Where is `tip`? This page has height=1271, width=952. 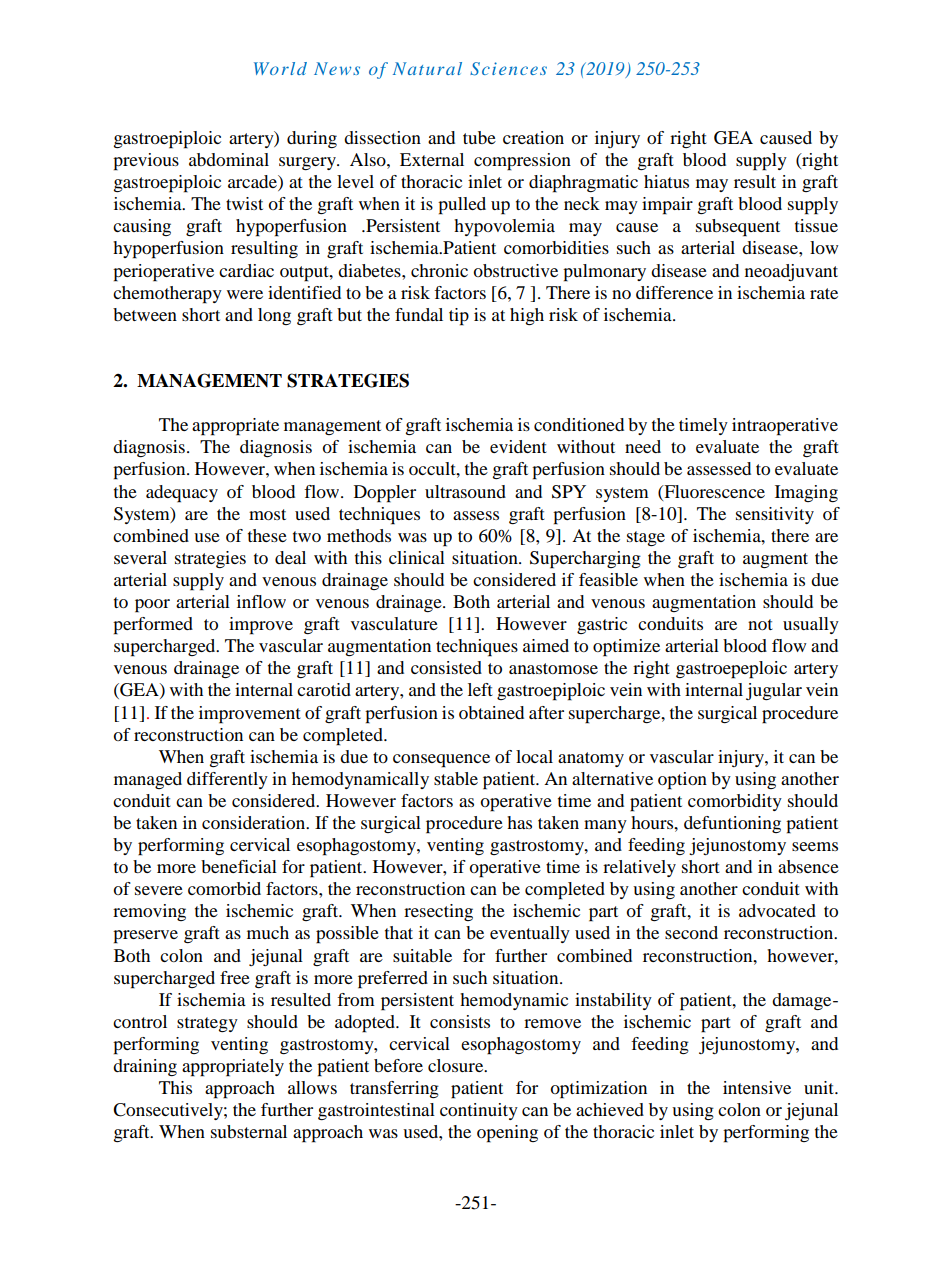 tip is located at coordinates (459, 317).
